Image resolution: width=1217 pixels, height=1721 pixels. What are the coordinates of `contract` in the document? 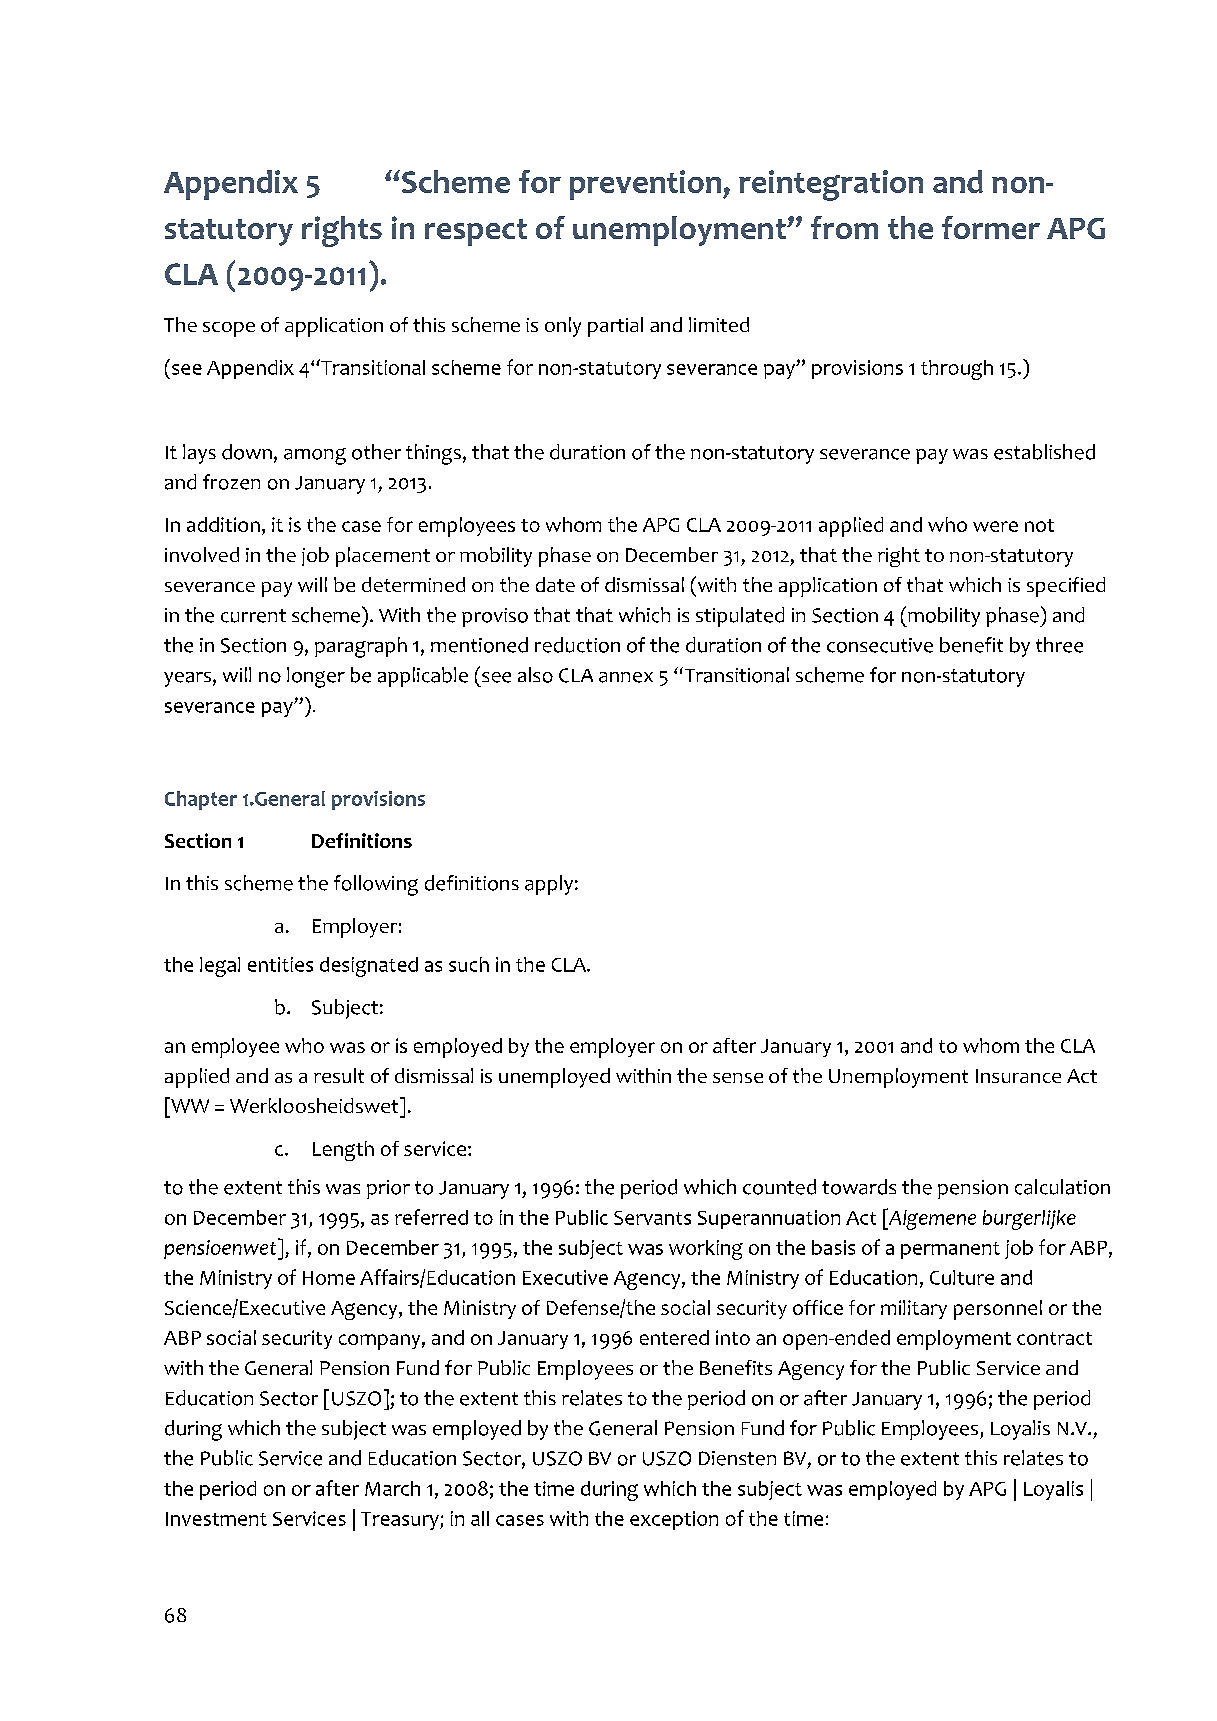 It's located at (1054, 1338).
